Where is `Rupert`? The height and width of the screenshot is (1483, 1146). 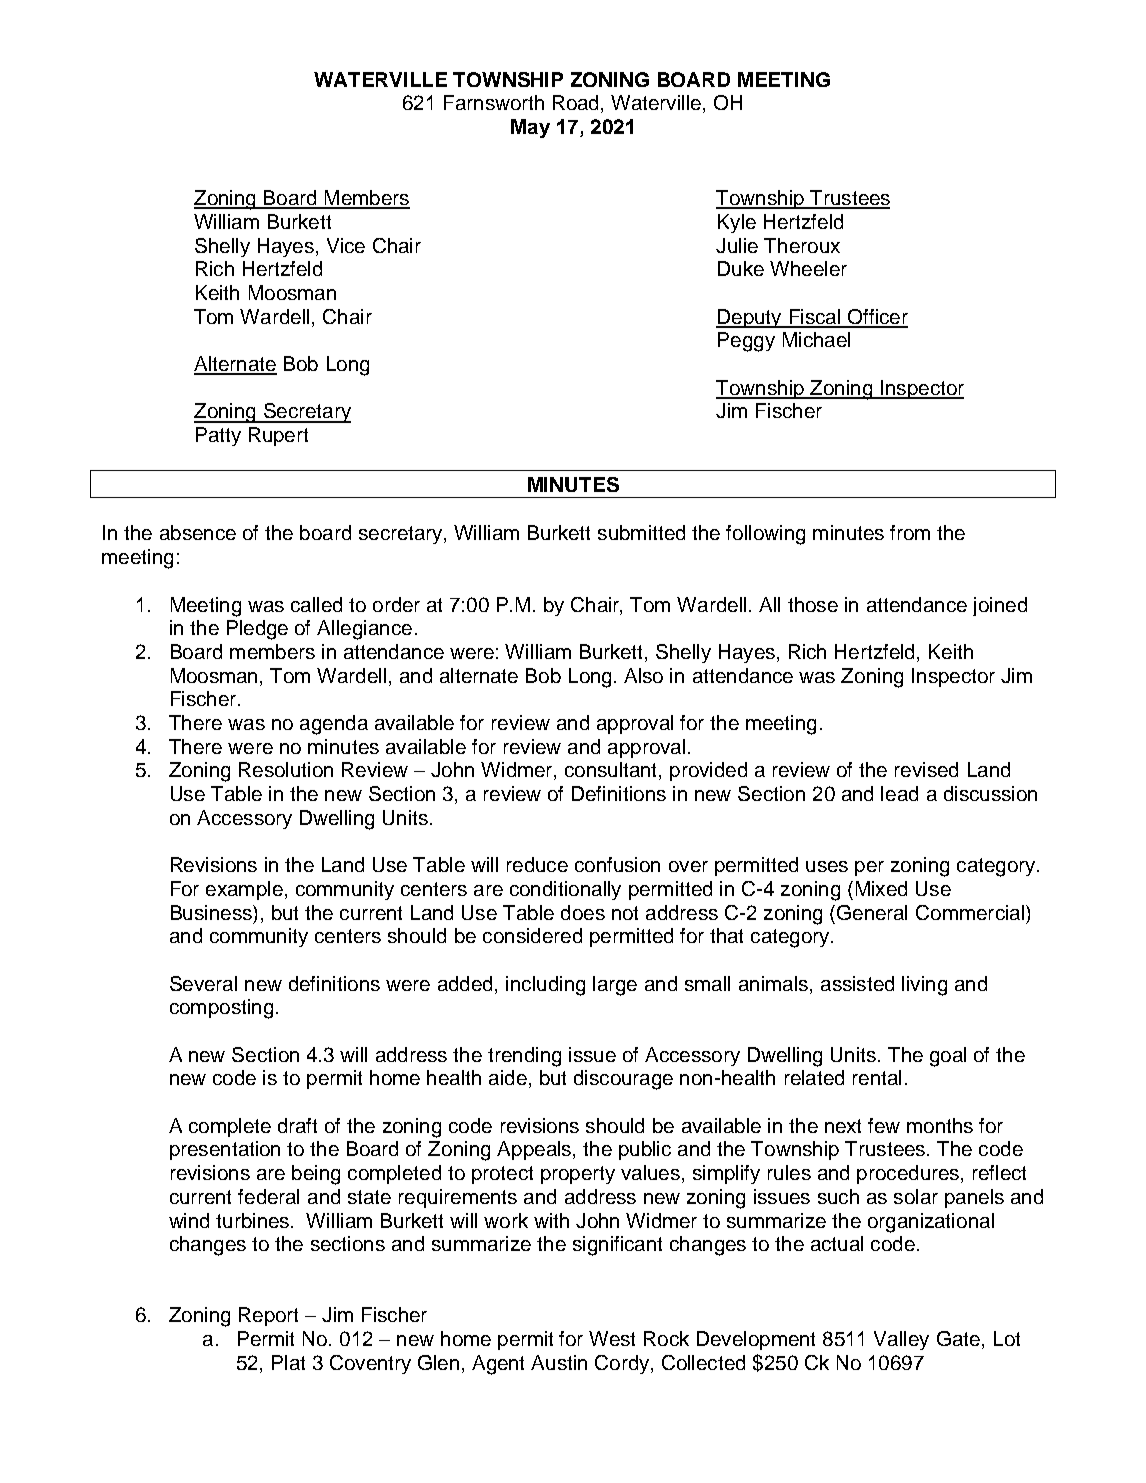 Rupert is located at coordinates (278, 436).
